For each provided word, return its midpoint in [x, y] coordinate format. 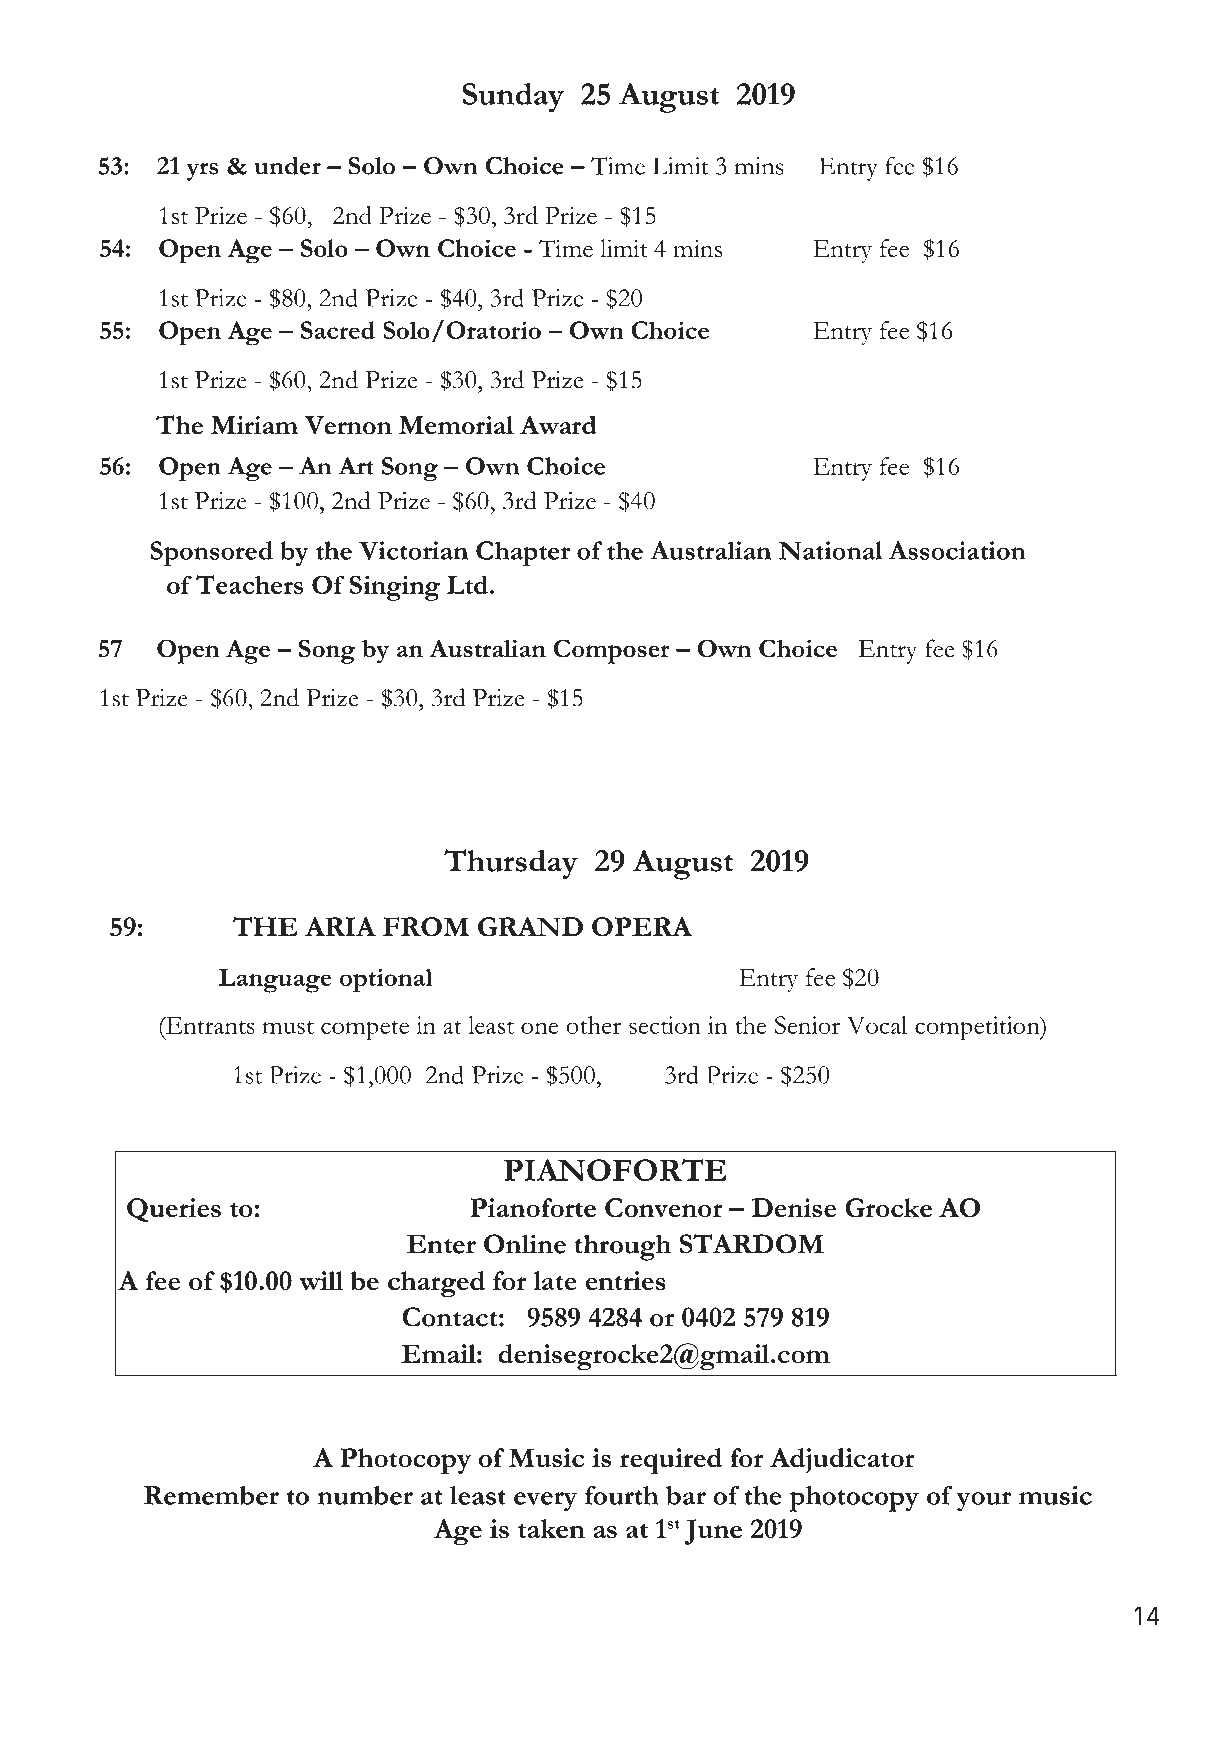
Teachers [249, 584]
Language [275, 980]
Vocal [877, 1025]
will [321, 1280]
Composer [612, 651]
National [830, 550]
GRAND [530, 927]
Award [558, 425]
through [622, 1247]
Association [957, 550]
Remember [211, 1495]
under [288, 166]
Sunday [513, 97]
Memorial [456, 425]
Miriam [254, 425]
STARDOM [752, 1244]
